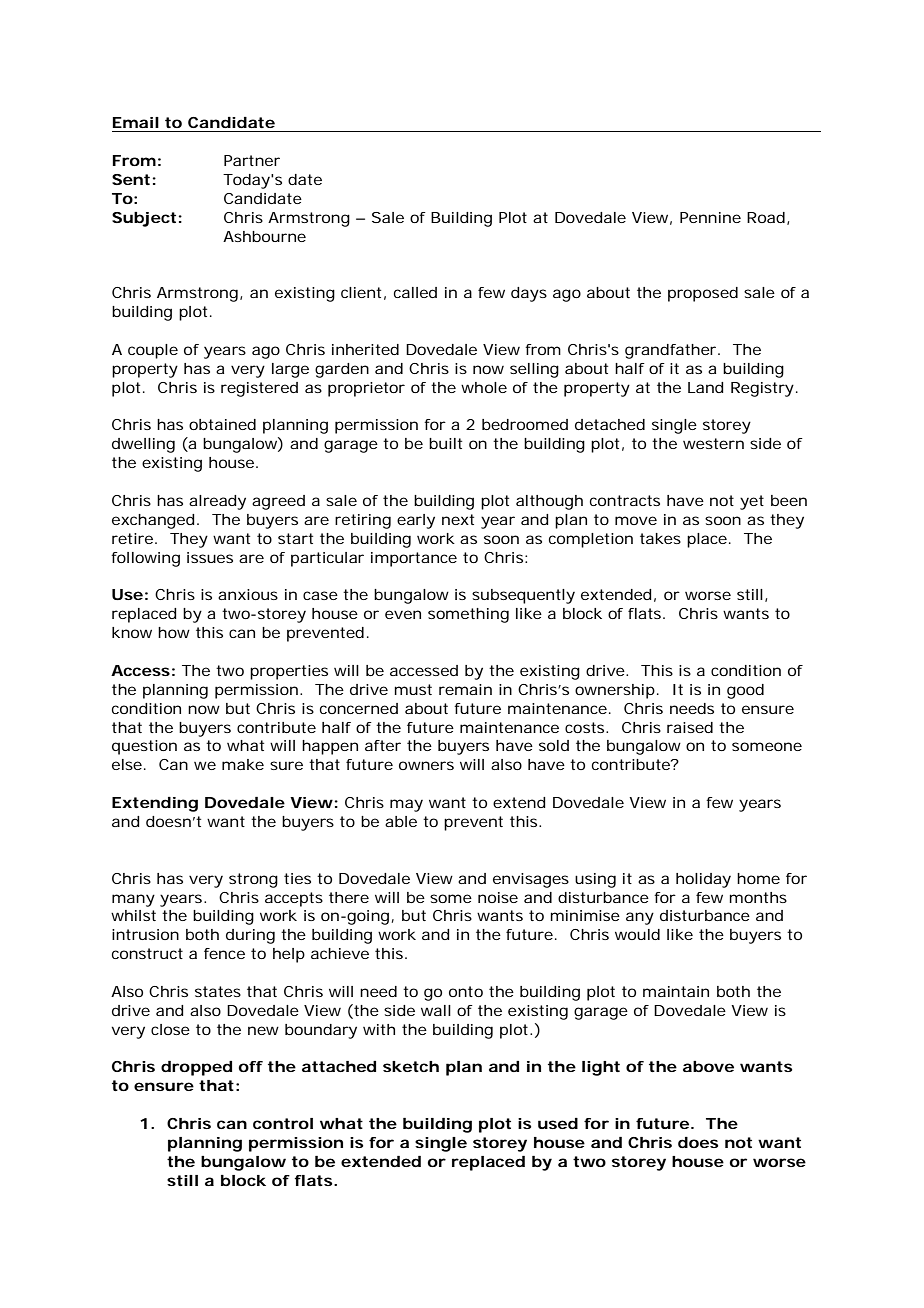 Image resolution: width=924 pixels, height=1308 pixels. What do you see at coordinates (465, 689) in the document?
I see `remain` at bounding box center [465, 689].
